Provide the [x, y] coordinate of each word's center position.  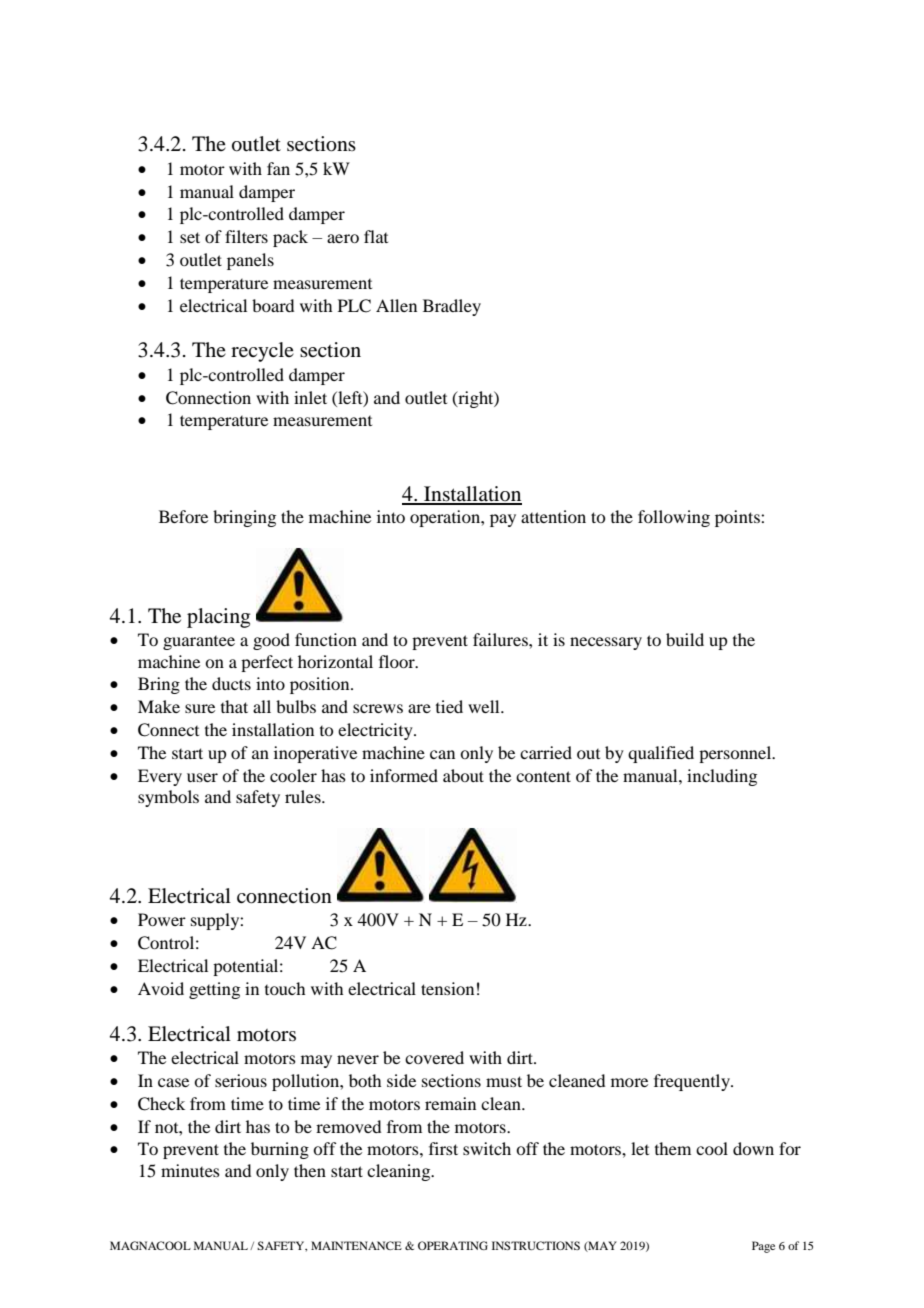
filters [246, 236]
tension [447, 988]
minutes [190, 1170]
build [685, 639]
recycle [262, 352]
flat [376, 236]
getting [214, 990]
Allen [396, 305]
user [202, 777]
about [463, 775]
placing [218, 618]
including [722, 777]
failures [501, 639]
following [674, 518]
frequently [693, 1082]
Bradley [452, 307]
